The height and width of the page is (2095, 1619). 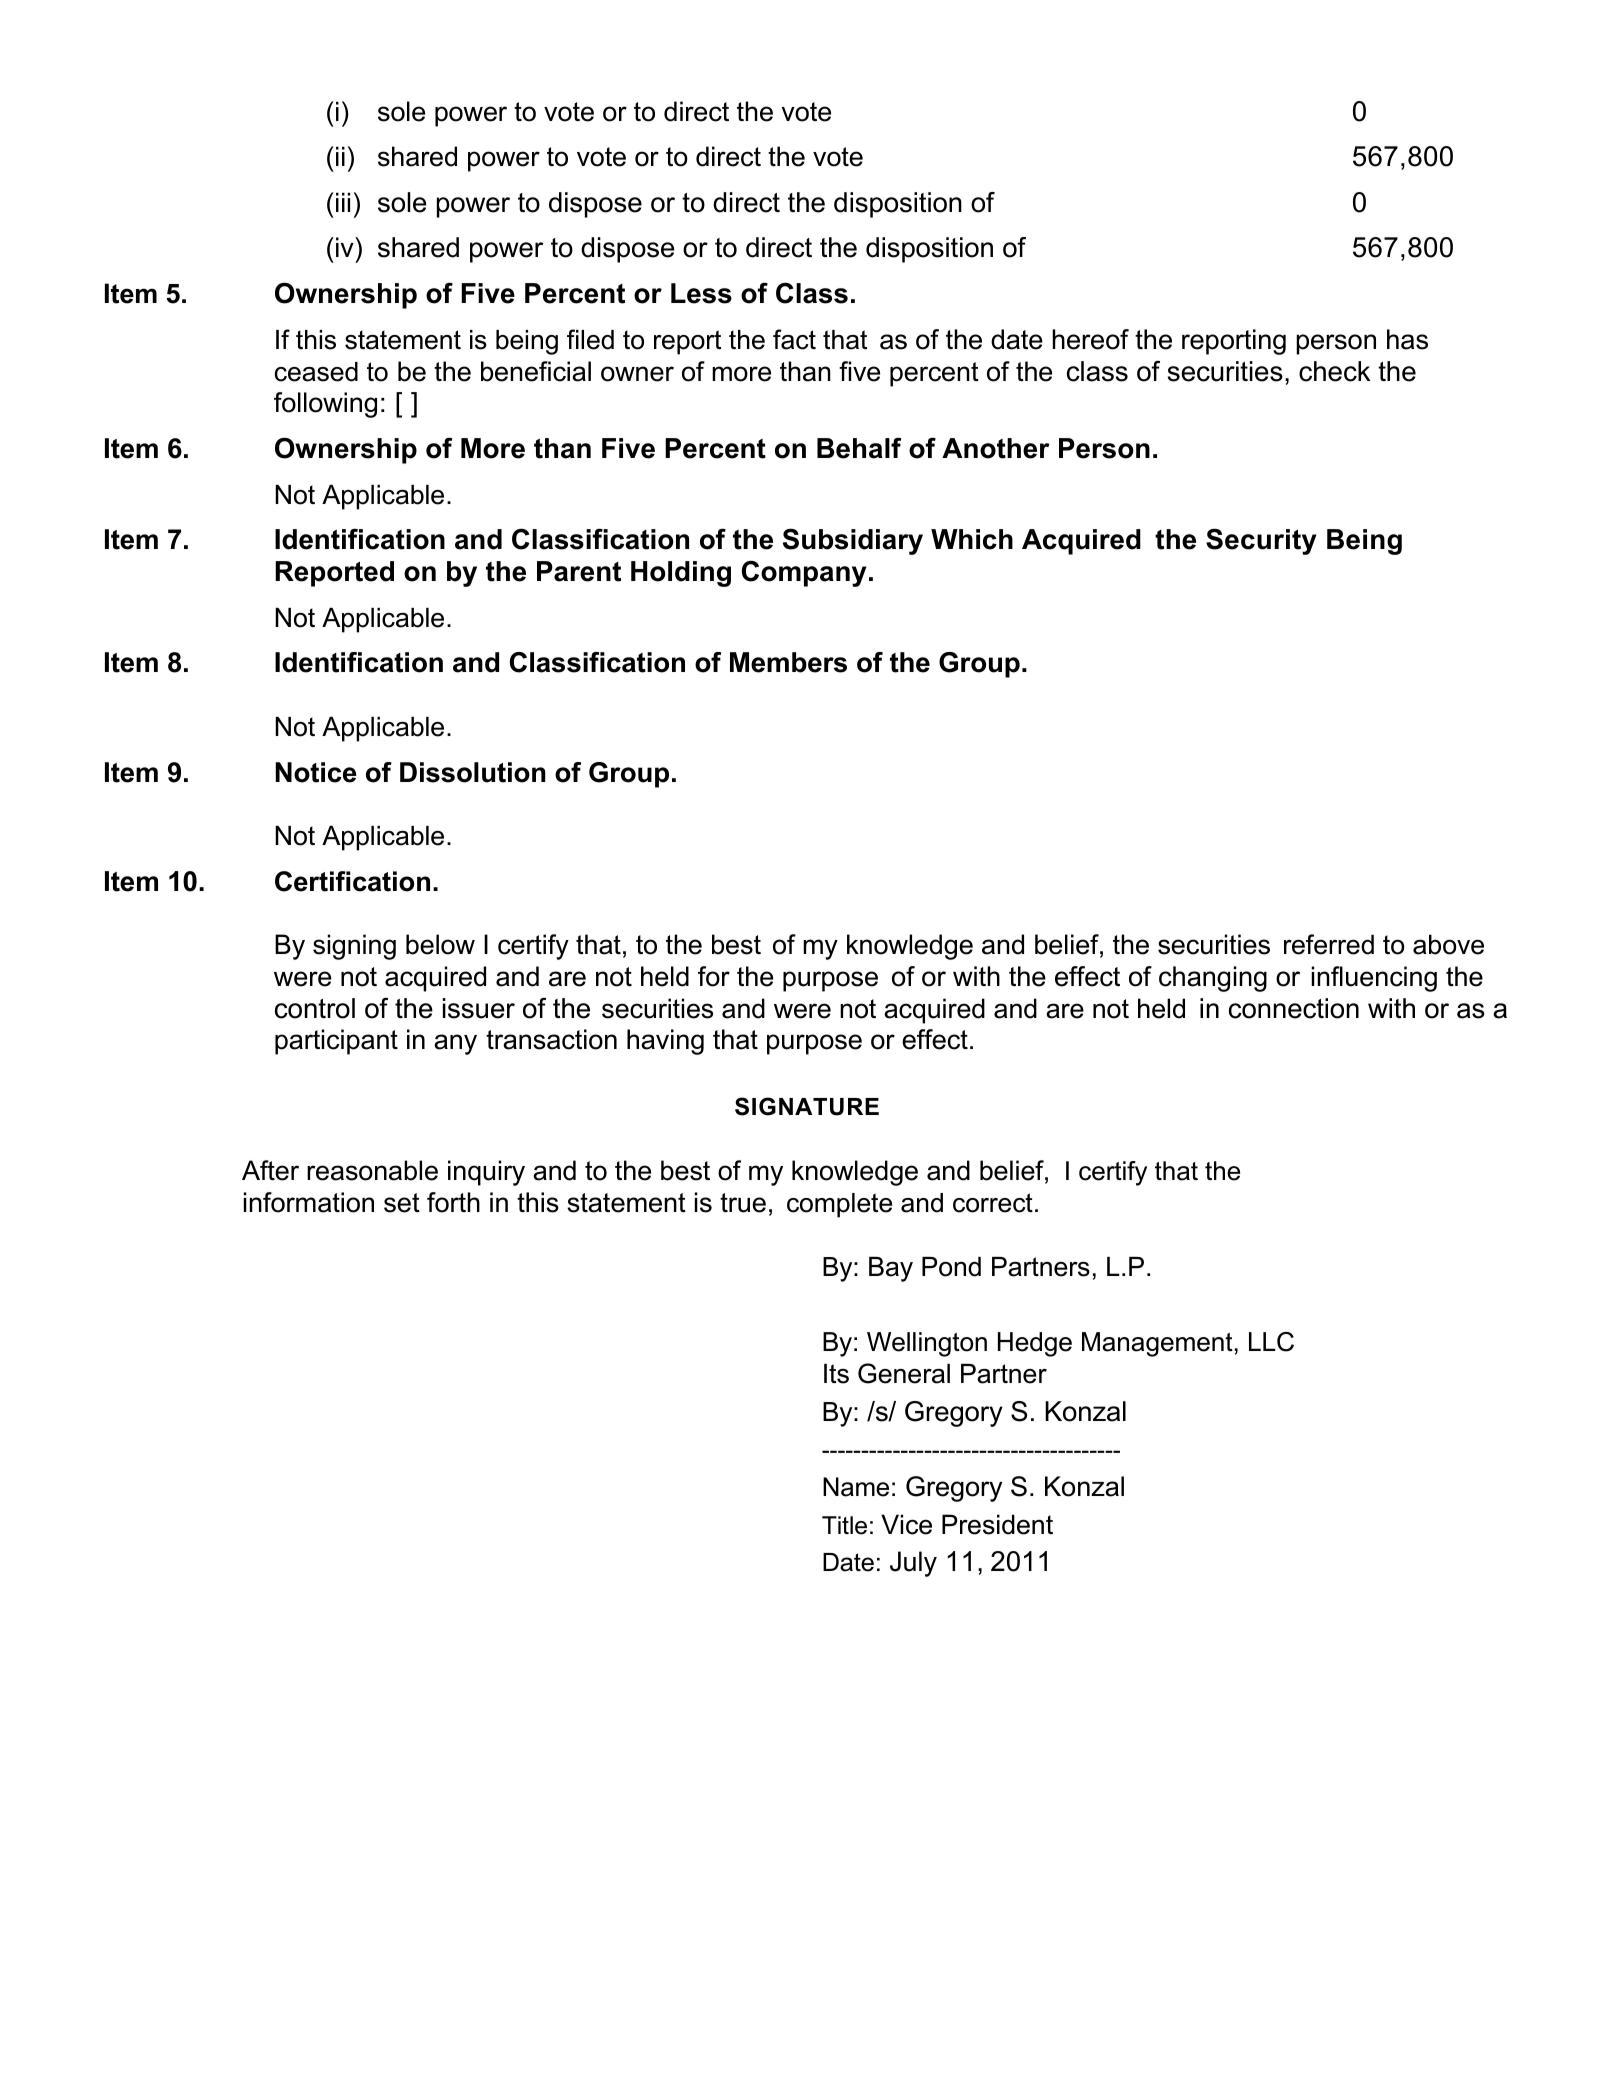 What do you see at coordinates (794, 339) in the page?
I see `fact` at bounding box center [794, 339].
